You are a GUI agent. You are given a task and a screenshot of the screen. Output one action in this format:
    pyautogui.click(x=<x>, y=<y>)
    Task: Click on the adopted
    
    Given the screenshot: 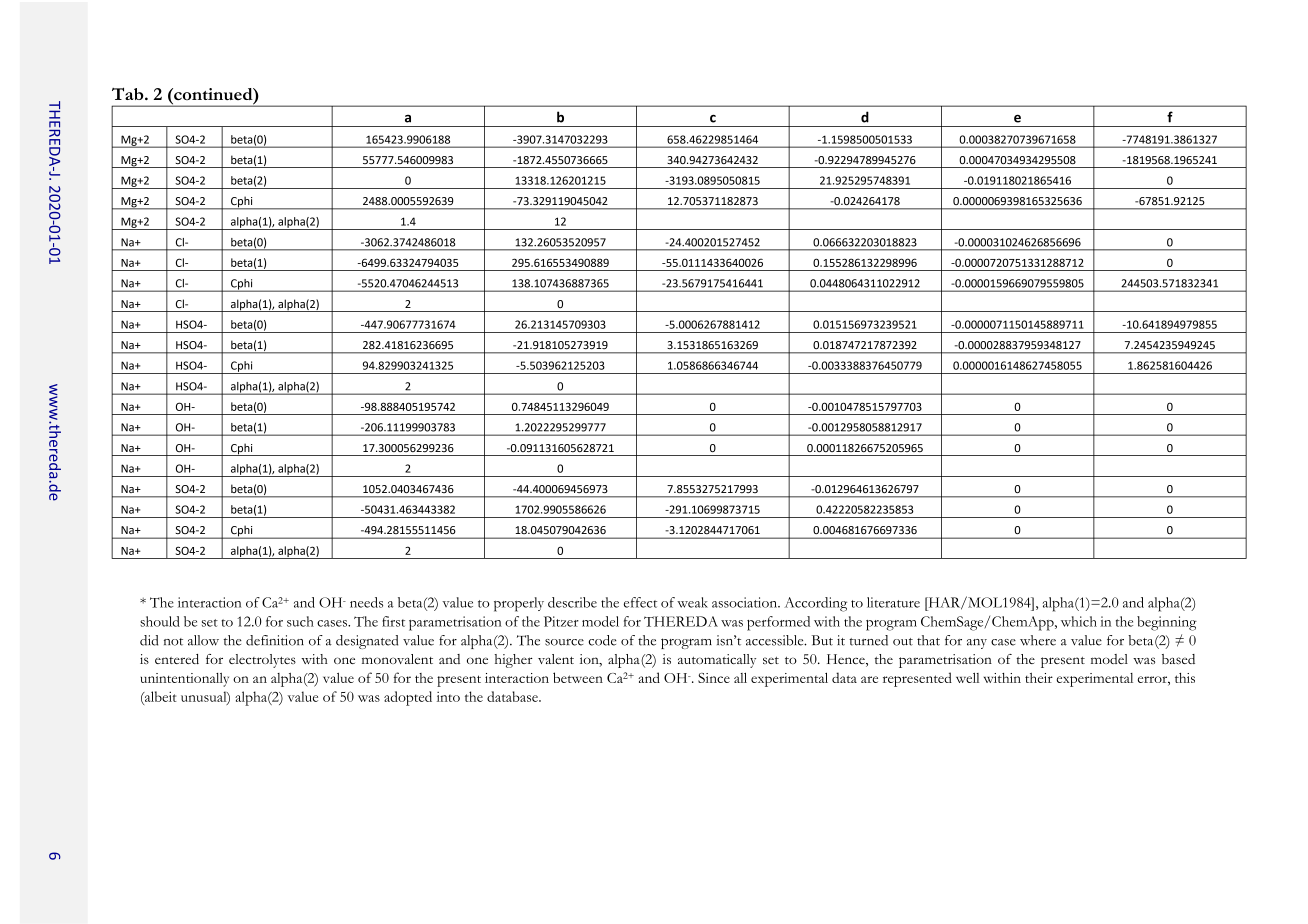 What is the action you would take?
    pyautogui.click(x=408, y=698)
